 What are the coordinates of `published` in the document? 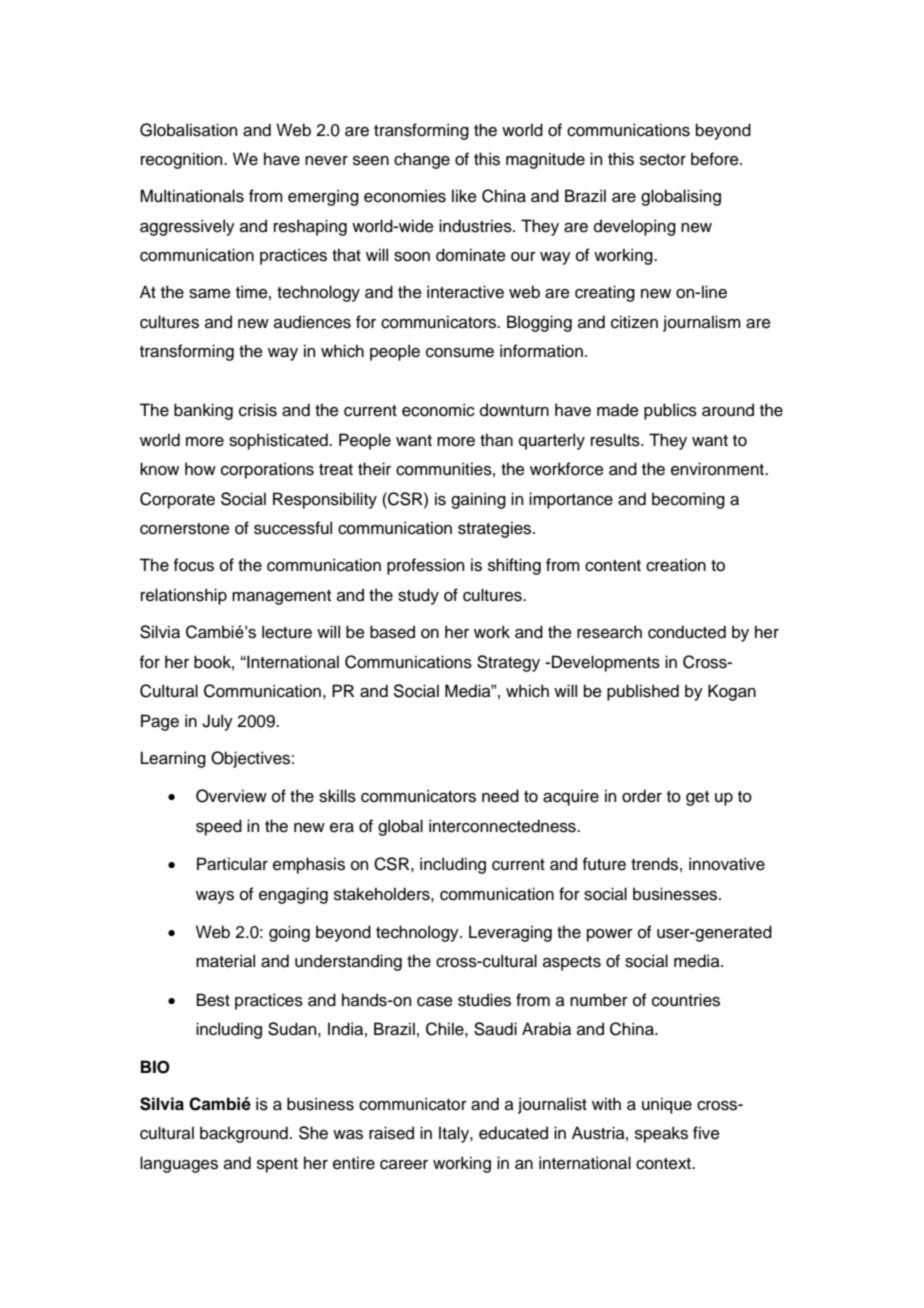 It's located at (643, 692).
